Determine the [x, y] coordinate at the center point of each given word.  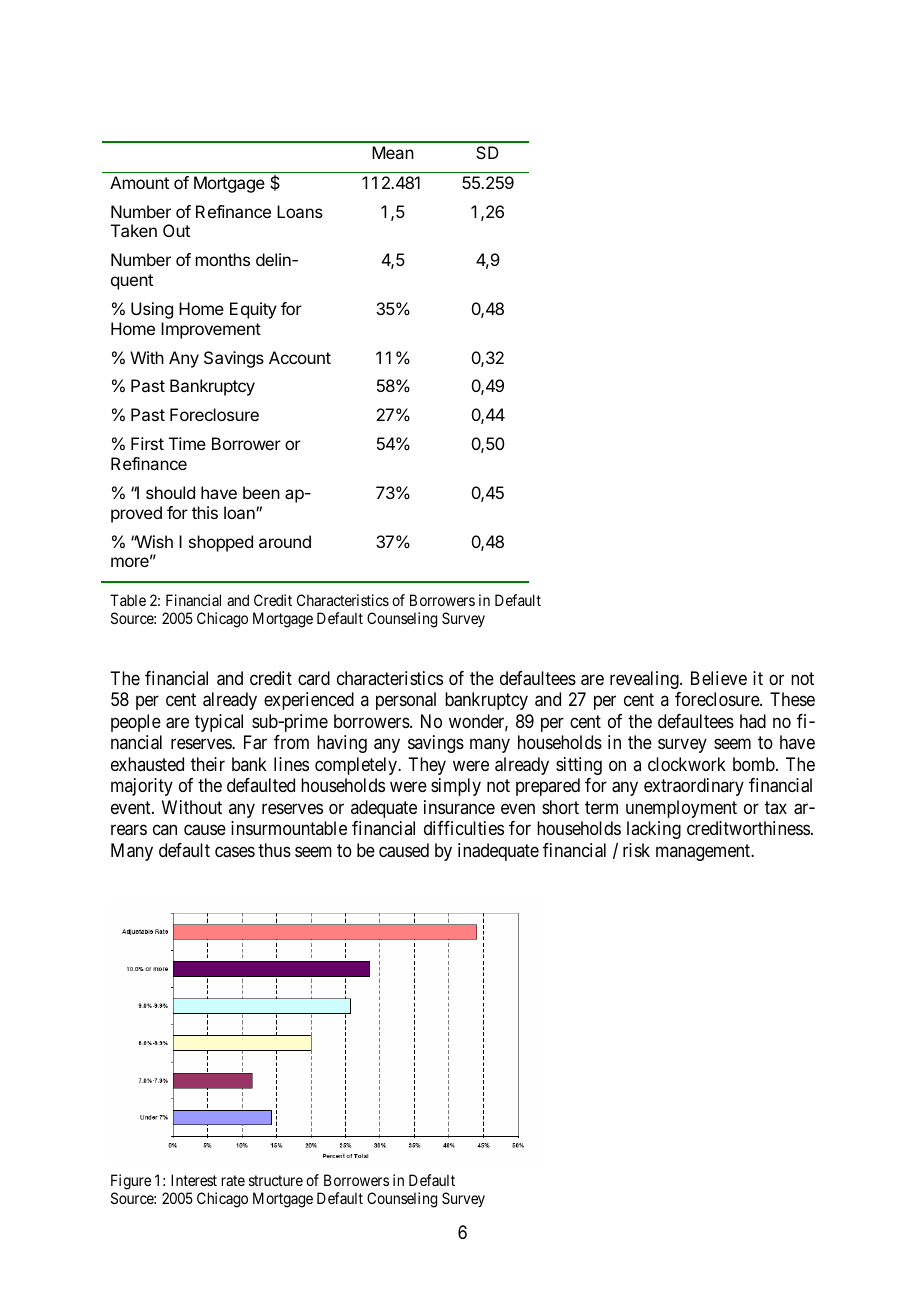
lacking [654, 830]
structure [276, 1180]
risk [636, 850]
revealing [645, 680]
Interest [194, 1180]
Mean [393, 152]
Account [300, 357]
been [261, 492]
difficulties [464, 828]
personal [406, 701]
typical [219, 723]
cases [235, 852]
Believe [719, 678]
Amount [139, 182]
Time [187, 443]
